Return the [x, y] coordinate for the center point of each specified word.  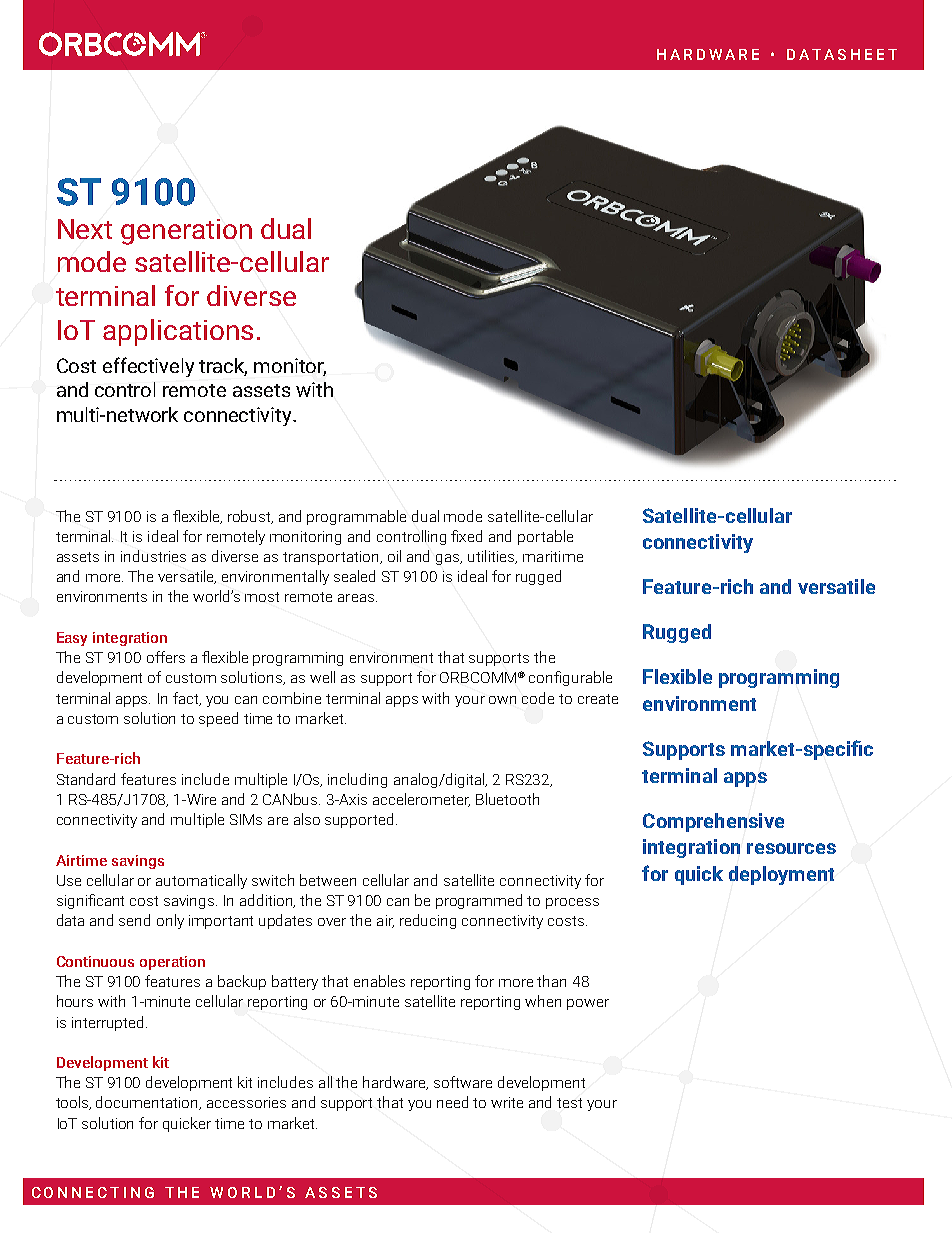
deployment [781, 875]
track [223, 367]
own [502, 700]
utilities [492, 557]
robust [250, 517]
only [170, 921]
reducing [428, 921]
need [452, 1102]
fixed [466, 536]
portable [545, 537]
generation [186, 232]
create [598, 699]
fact [187, 699]
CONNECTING [93, 1192]
